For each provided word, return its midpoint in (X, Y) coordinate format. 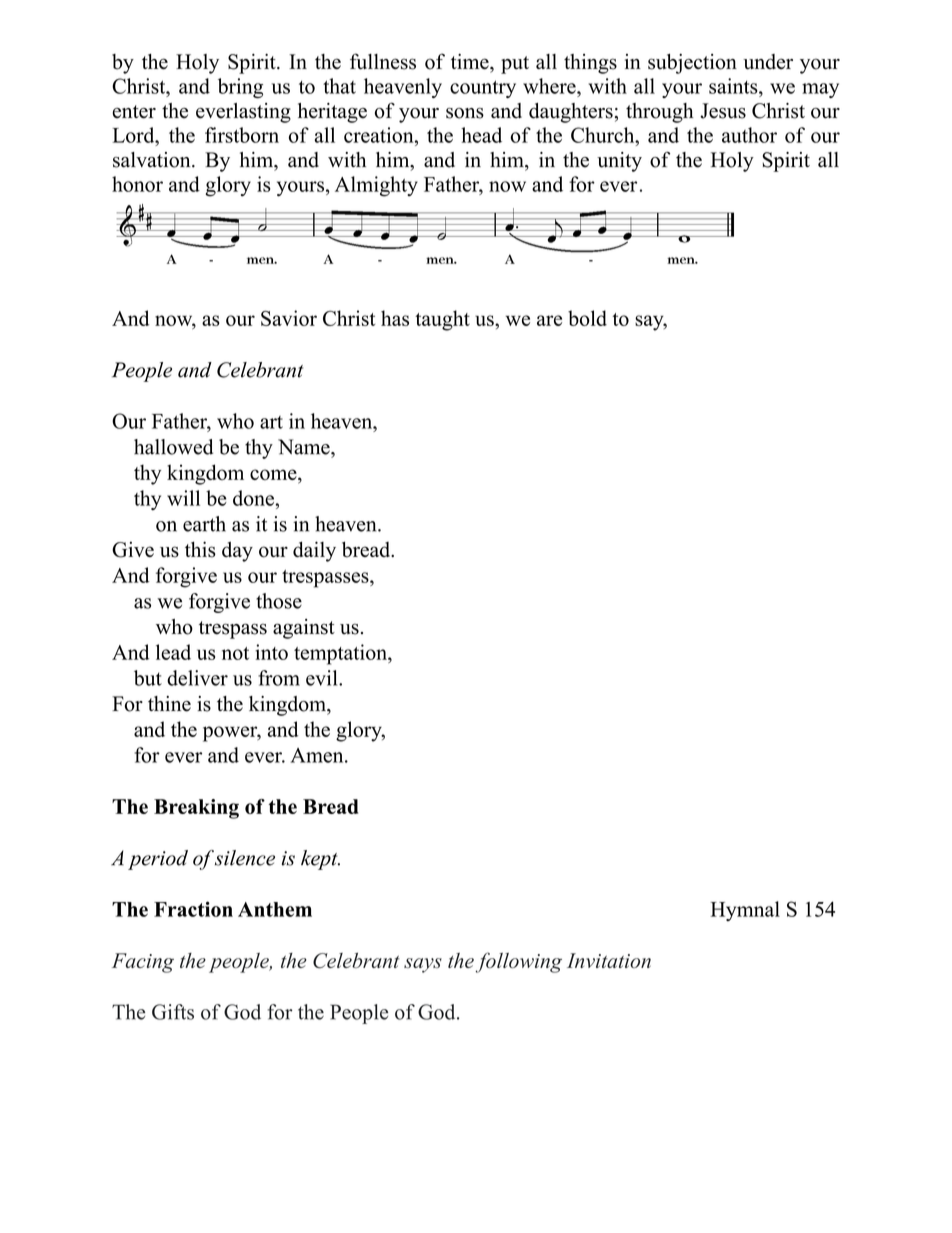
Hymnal (745, 911)
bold (587, 318)
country (483, 89)
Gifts (173, 1012)
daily (314, 551)
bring (240, 88)
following (518, 962)
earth (204, 524)
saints (734, 86)
